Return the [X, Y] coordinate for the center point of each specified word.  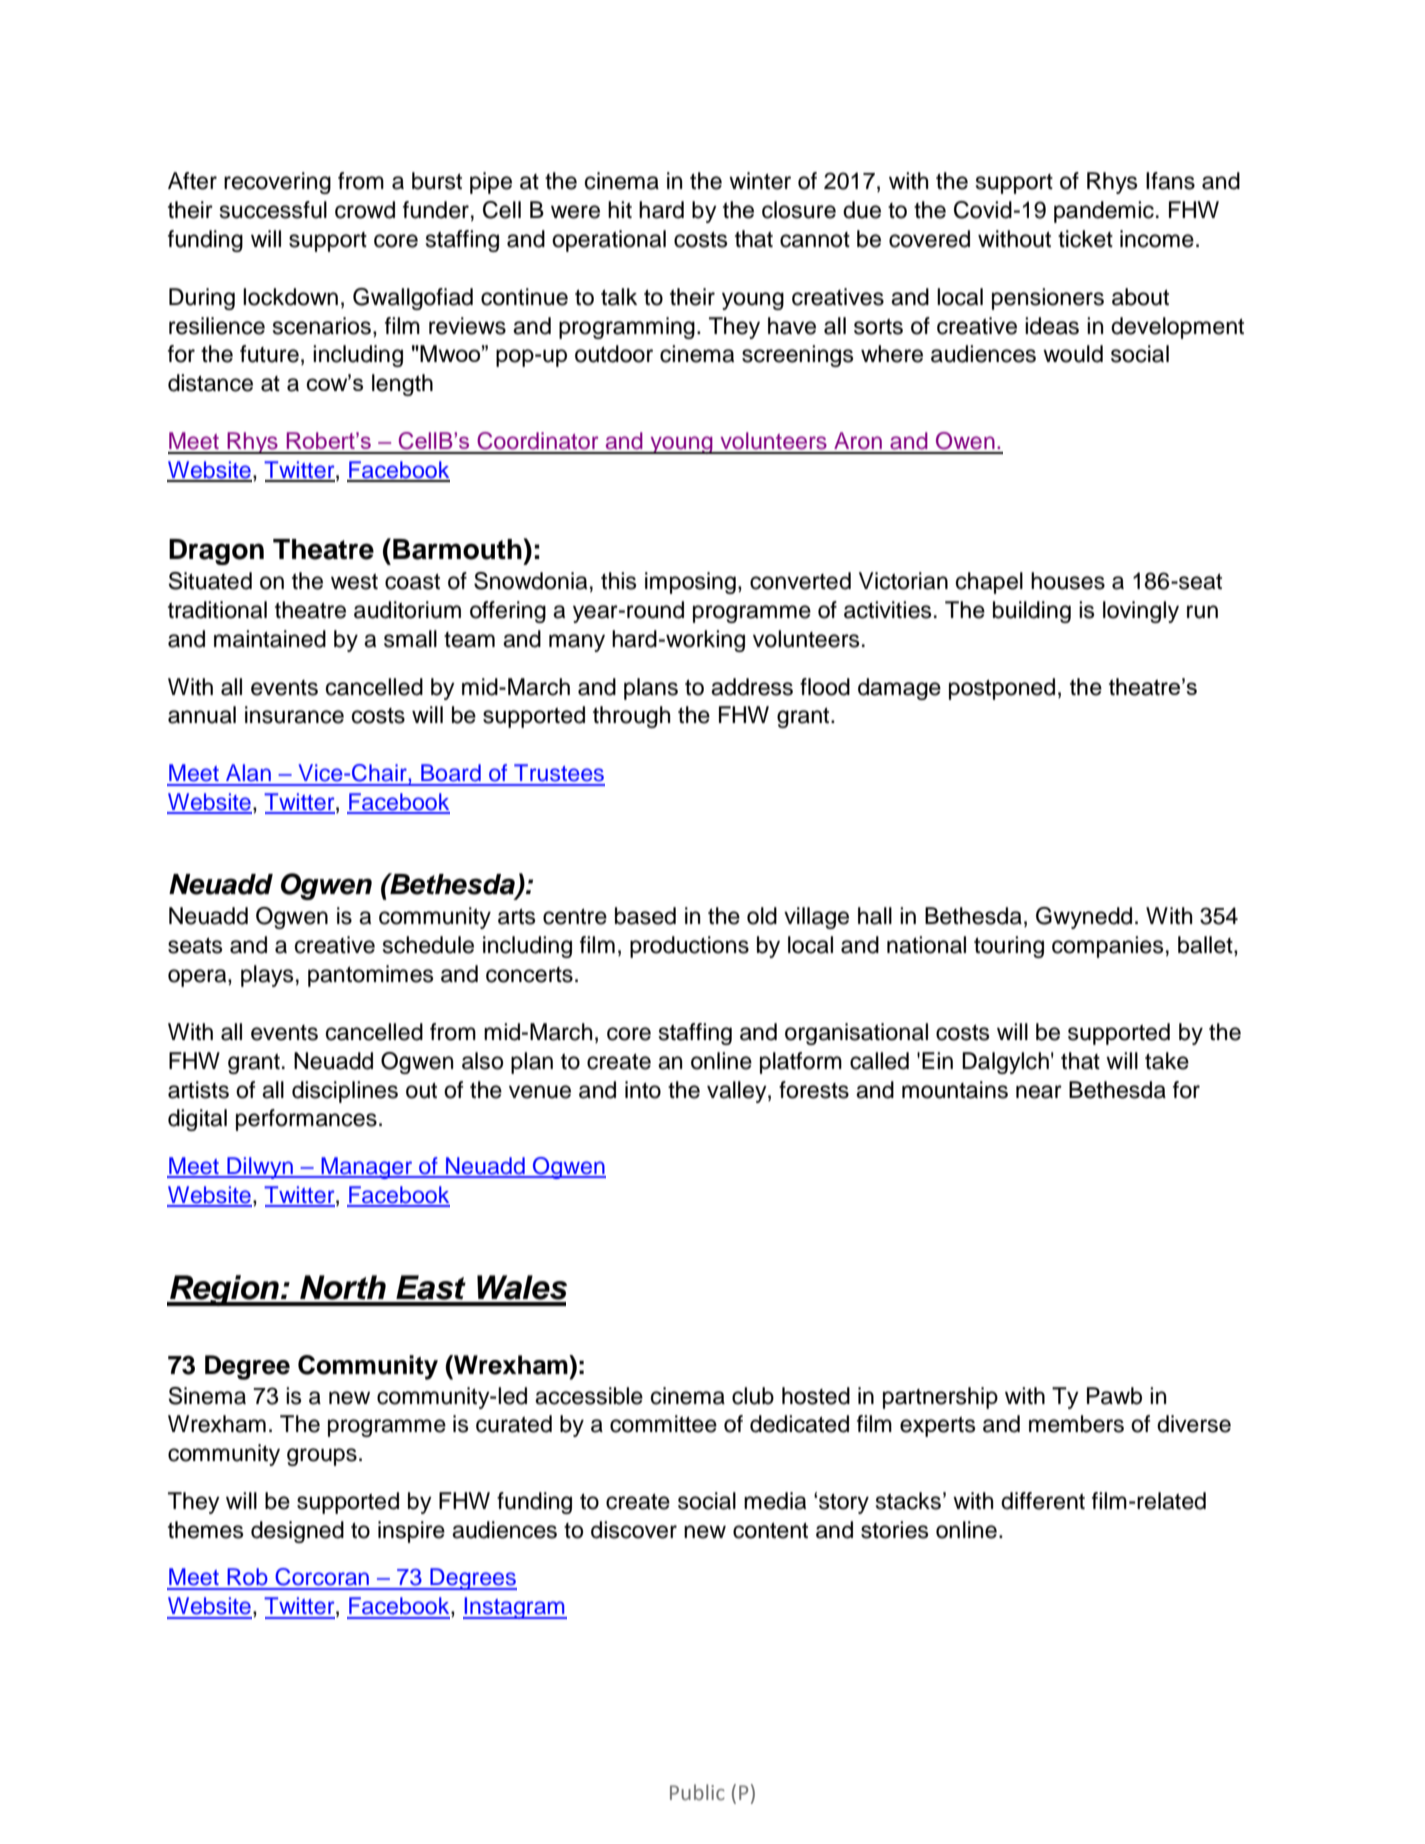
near [1039, 1092]
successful [273, 210]
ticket [1085, 239]
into [643, 1090]
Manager [367, 1168]
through [631, 717]
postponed [1002, 689]
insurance [294, 715]
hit [620, 209]
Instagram [515, 1608]
